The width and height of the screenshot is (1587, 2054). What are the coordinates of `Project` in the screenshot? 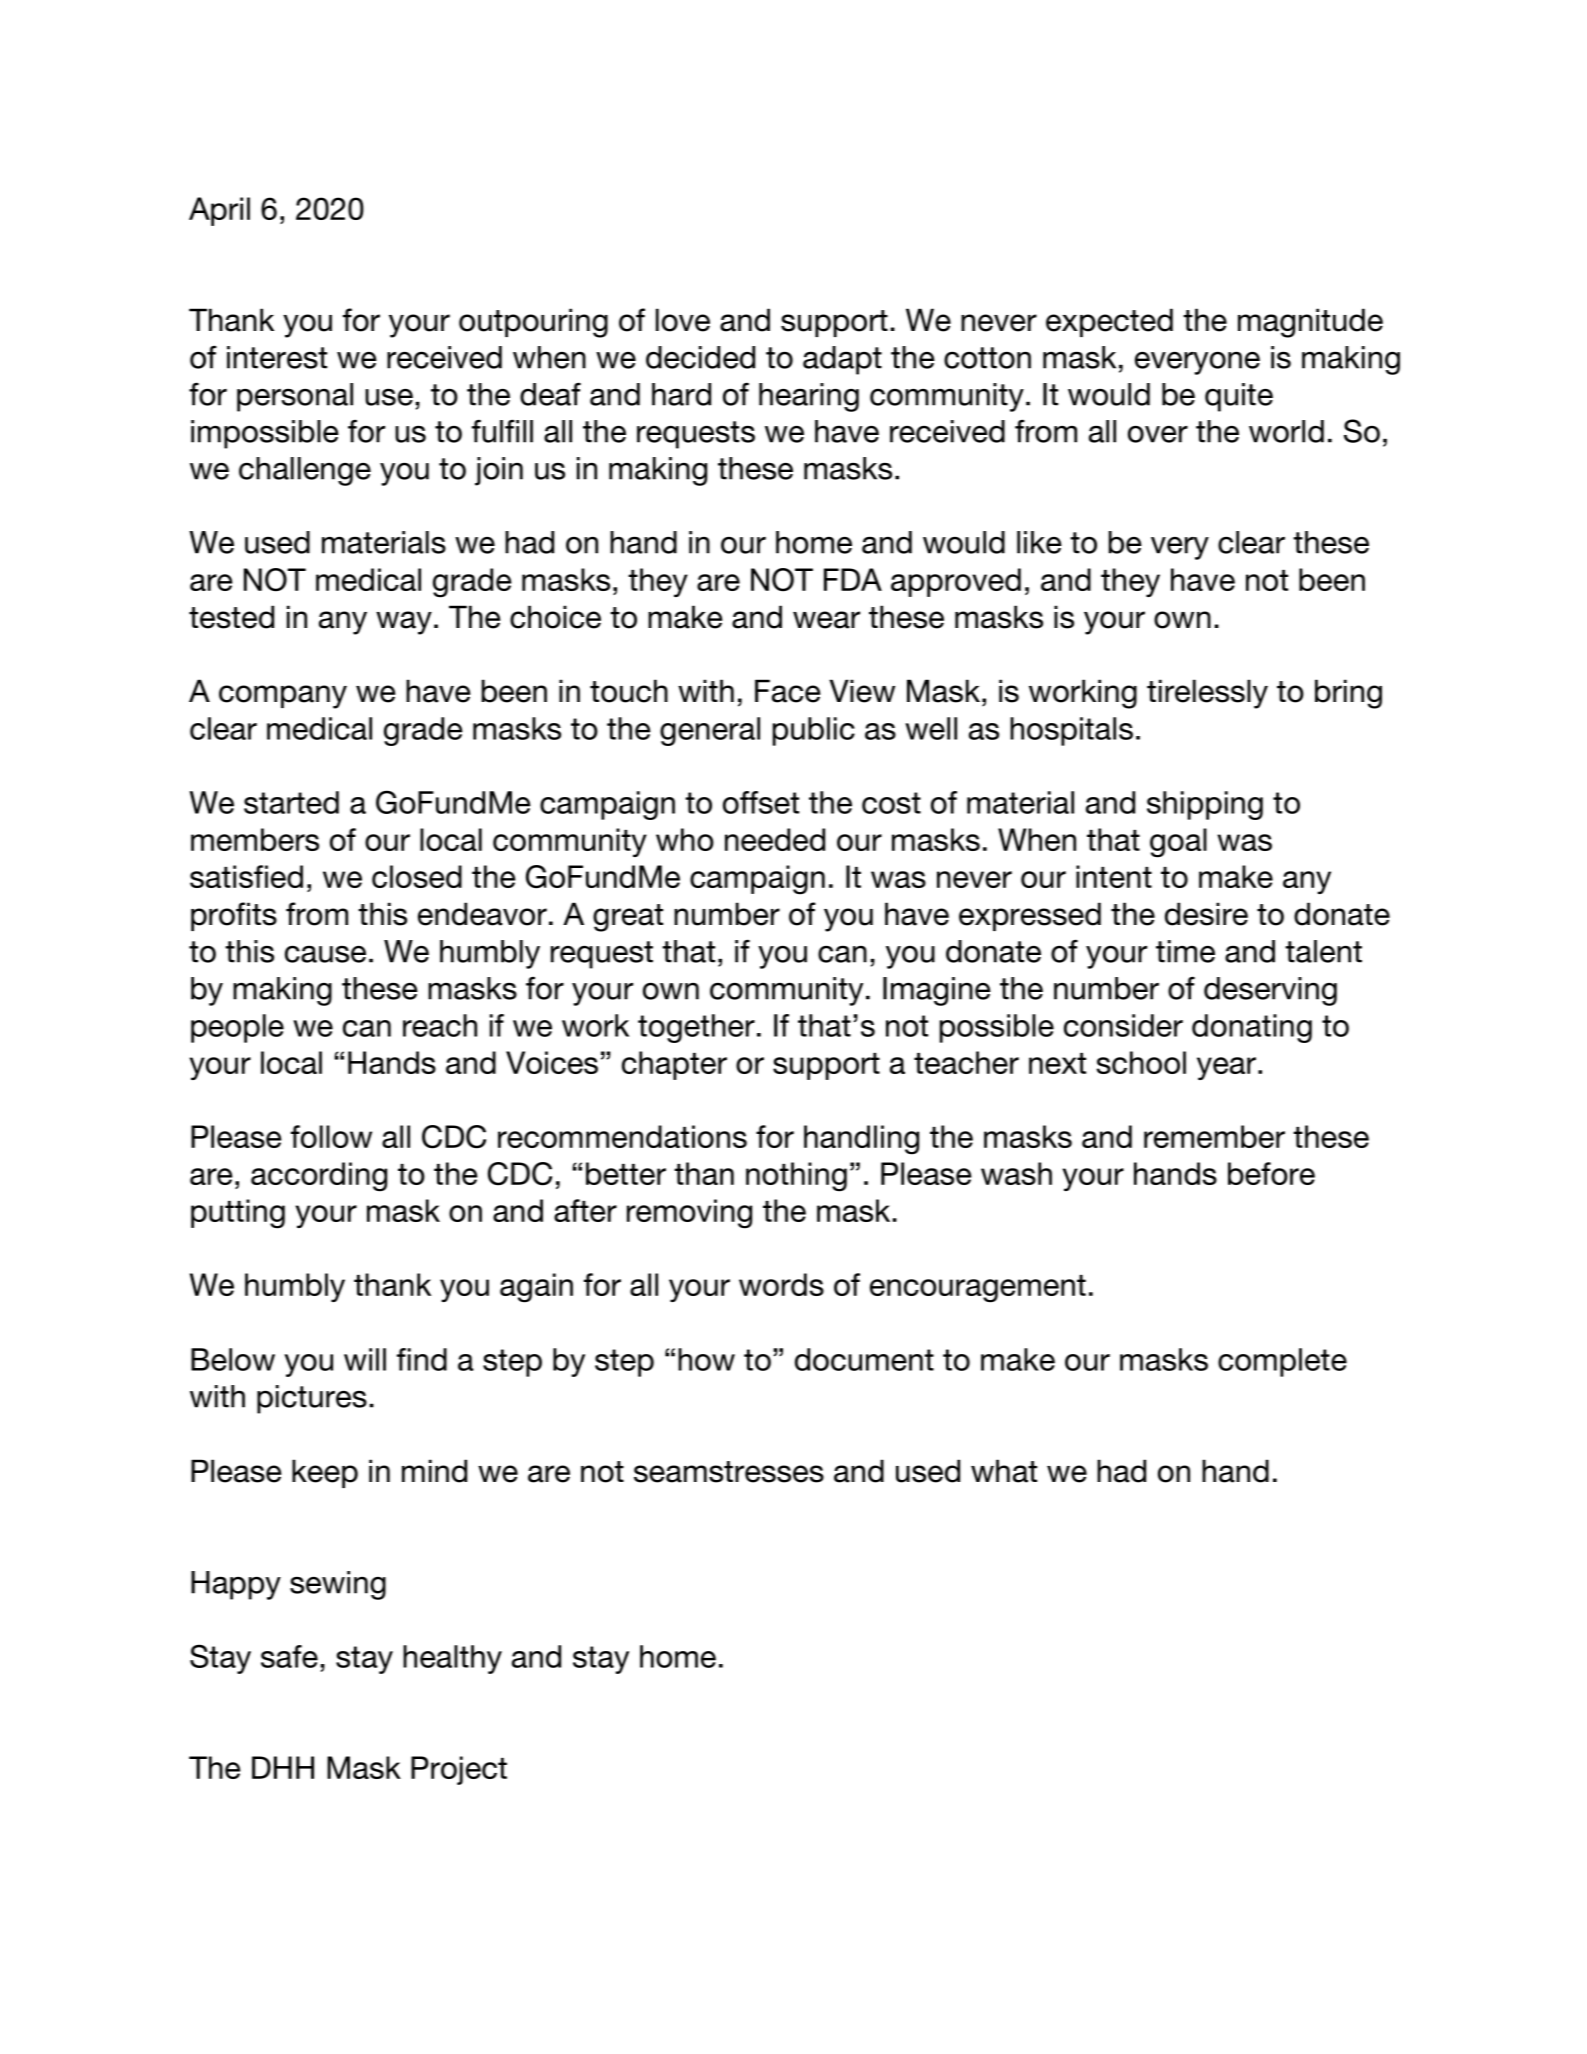 It's located at (459, 1770).
